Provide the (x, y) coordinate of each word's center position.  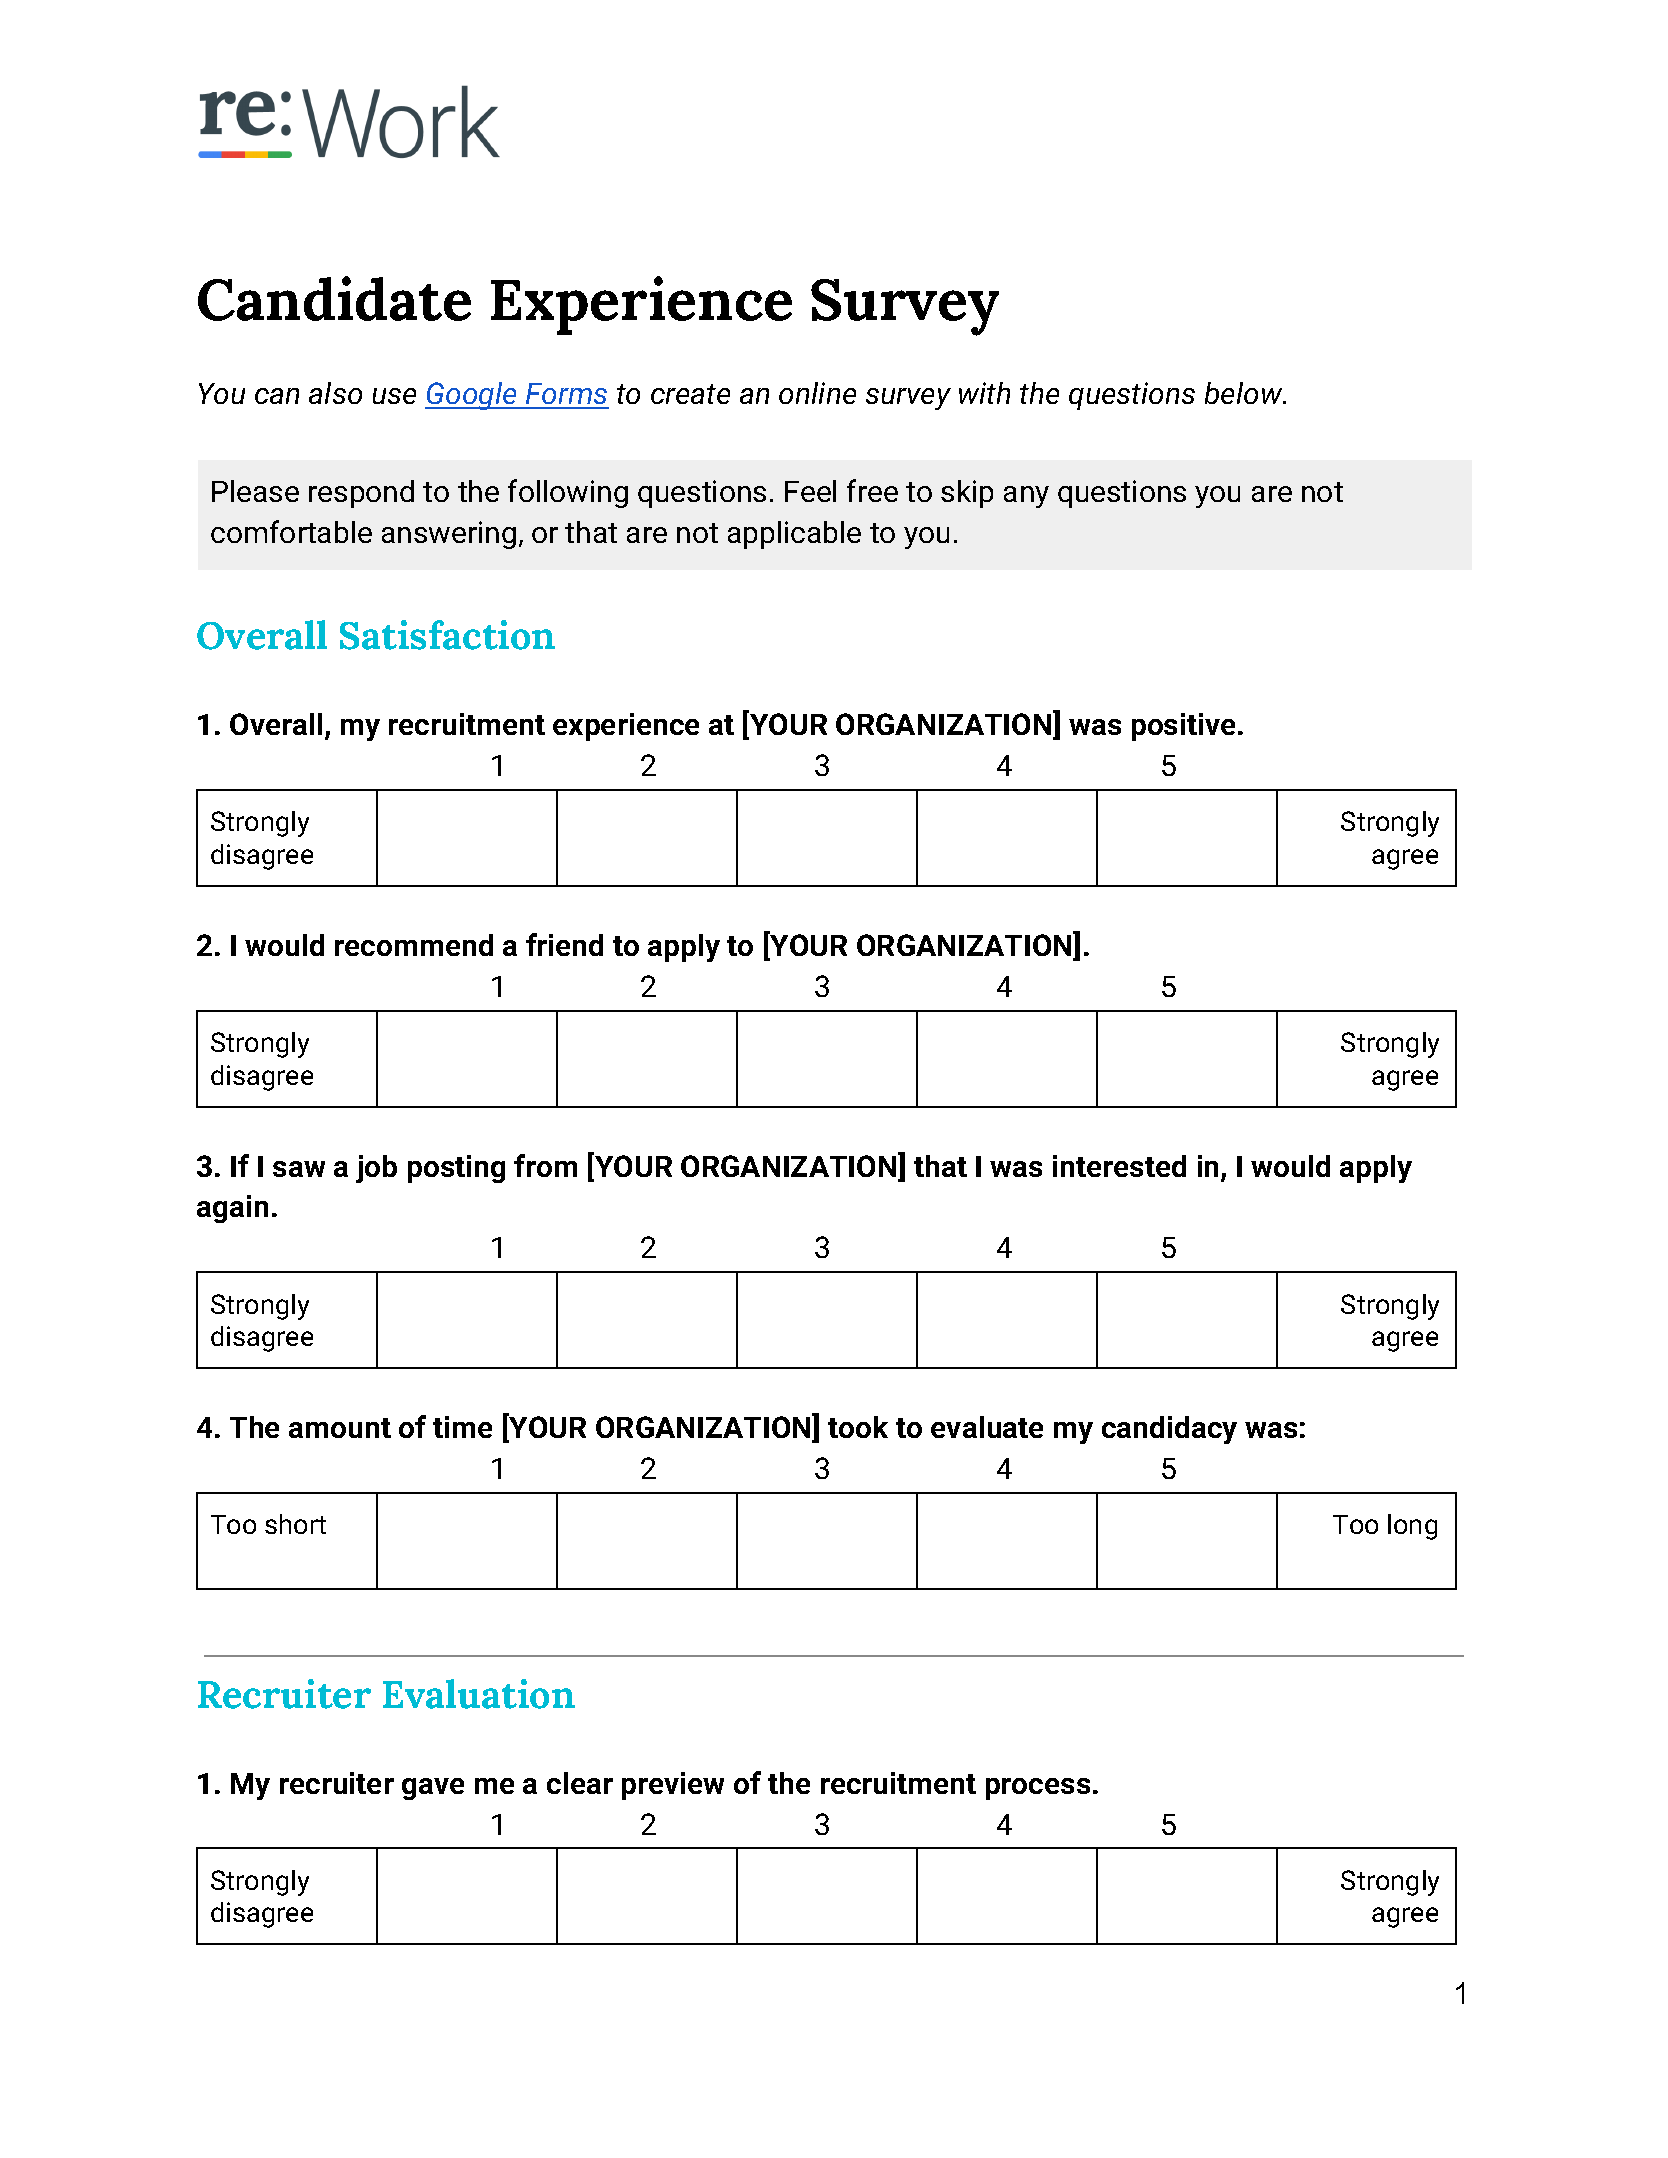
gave (433, 1789)
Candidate (334, 298)
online (817, 393)
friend (564, 944)
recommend (414, 945)
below (1245, 393)
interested (1119, 1166)
